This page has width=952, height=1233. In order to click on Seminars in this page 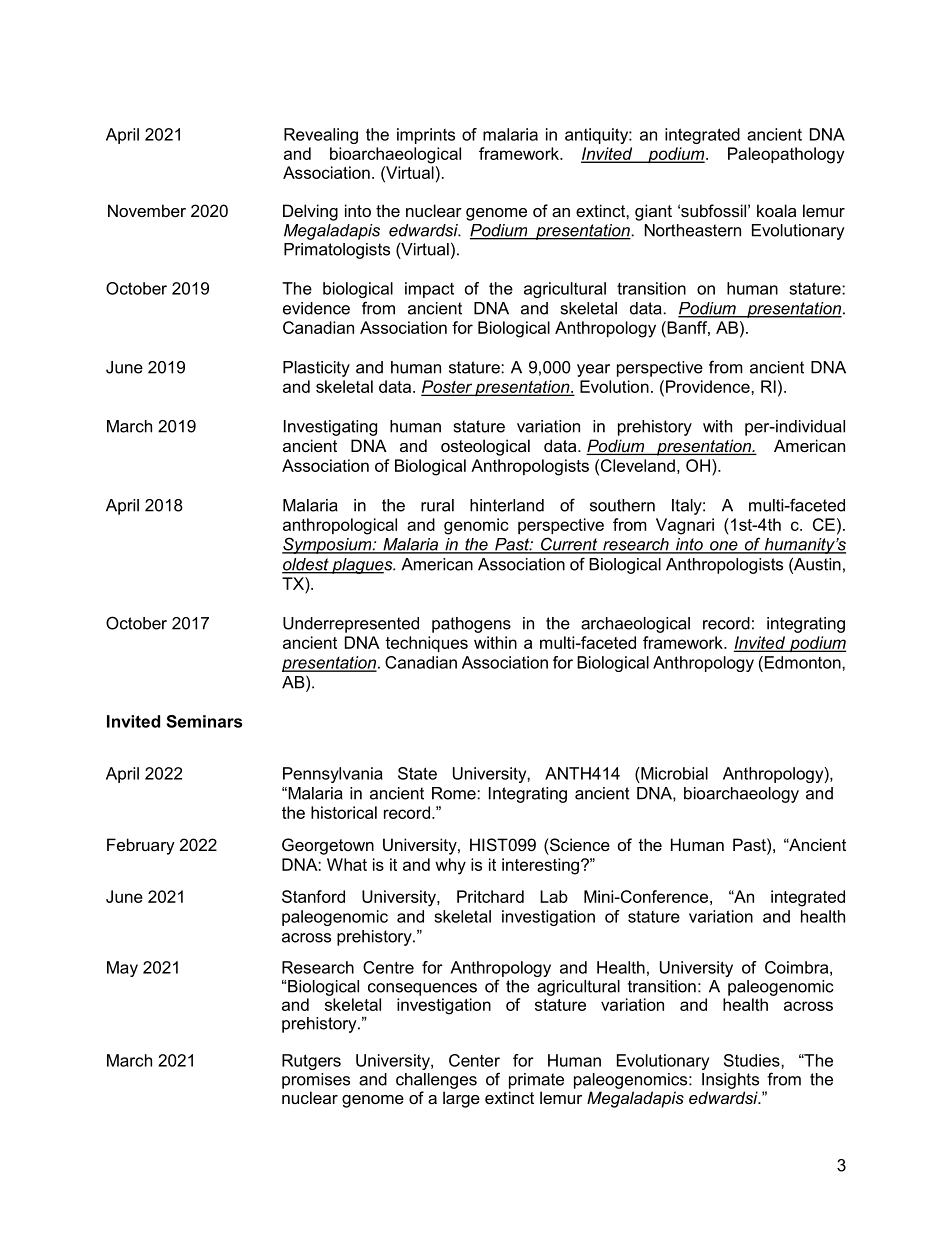, I will do `click(204, 721)`.
